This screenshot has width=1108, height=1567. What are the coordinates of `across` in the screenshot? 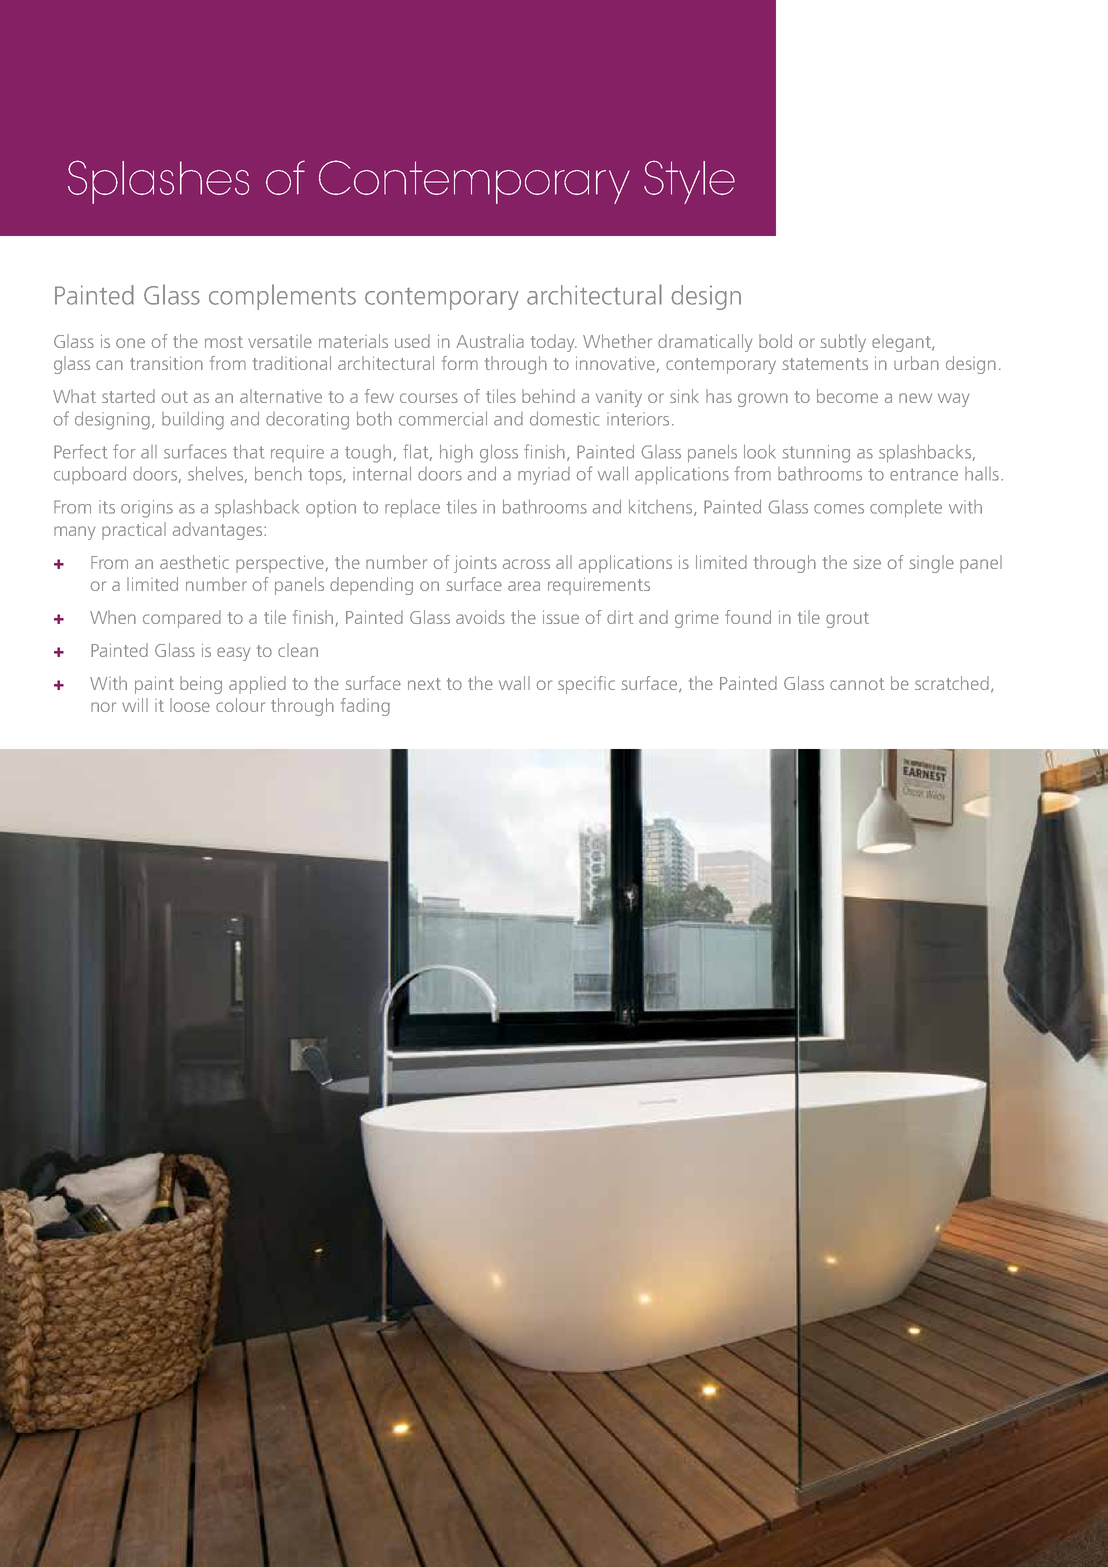 It's located at (526, 564).
